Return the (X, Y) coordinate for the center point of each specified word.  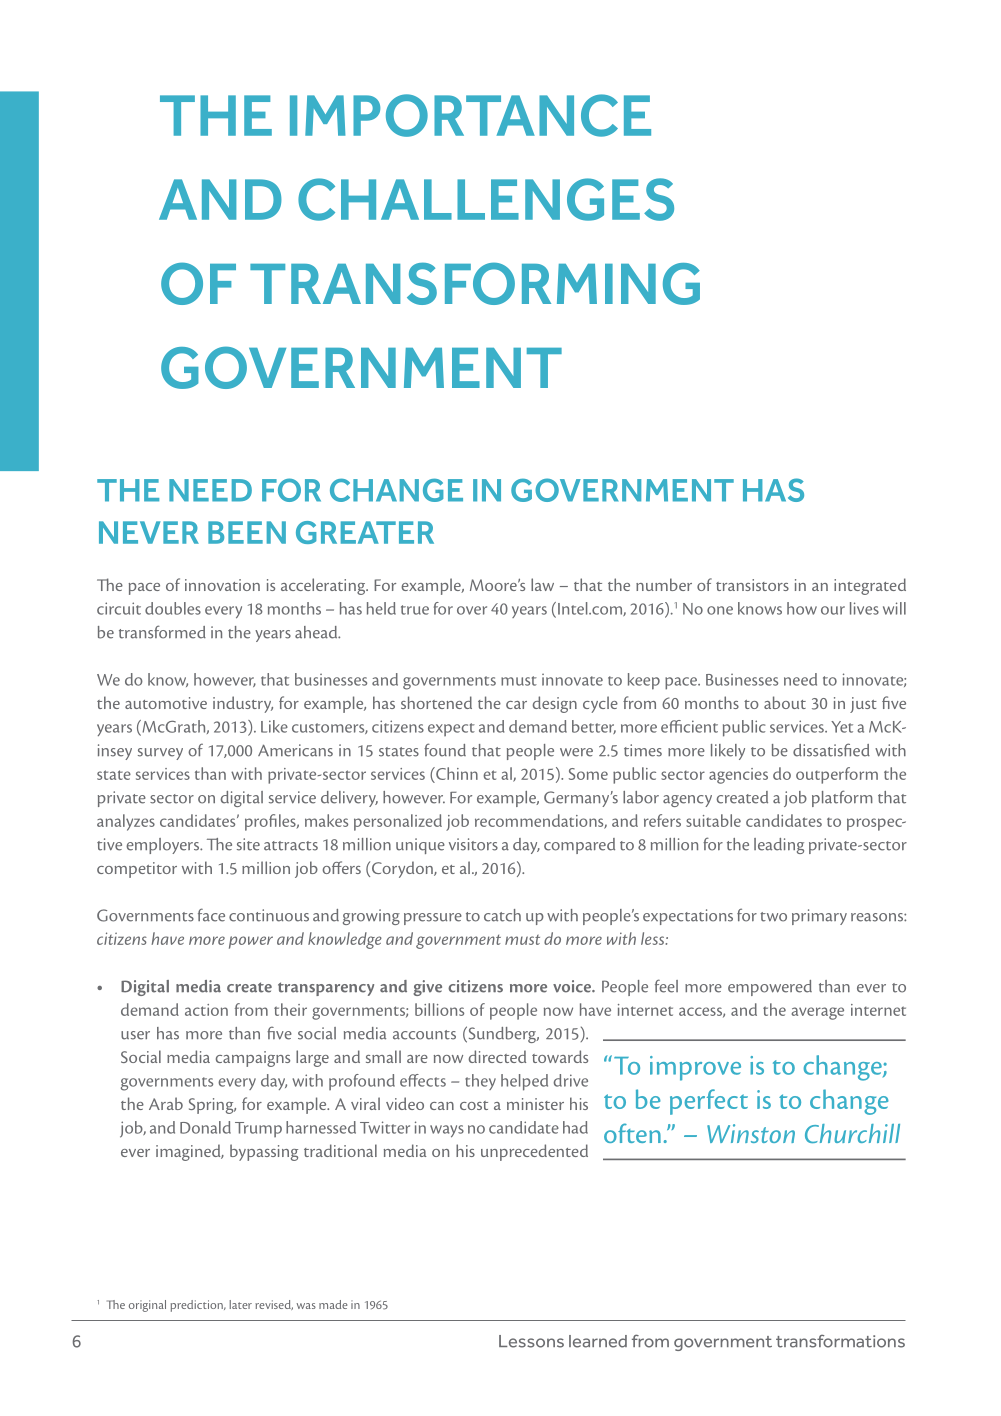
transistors (752, 585)
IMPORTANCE (470, 115)
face (211, 915)
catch (502, 915)
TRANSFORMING (475, 283)
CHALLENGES (486, 199)
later (240, 1304)
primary (819, 917)
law (542, 584)
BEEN (247, 532)
